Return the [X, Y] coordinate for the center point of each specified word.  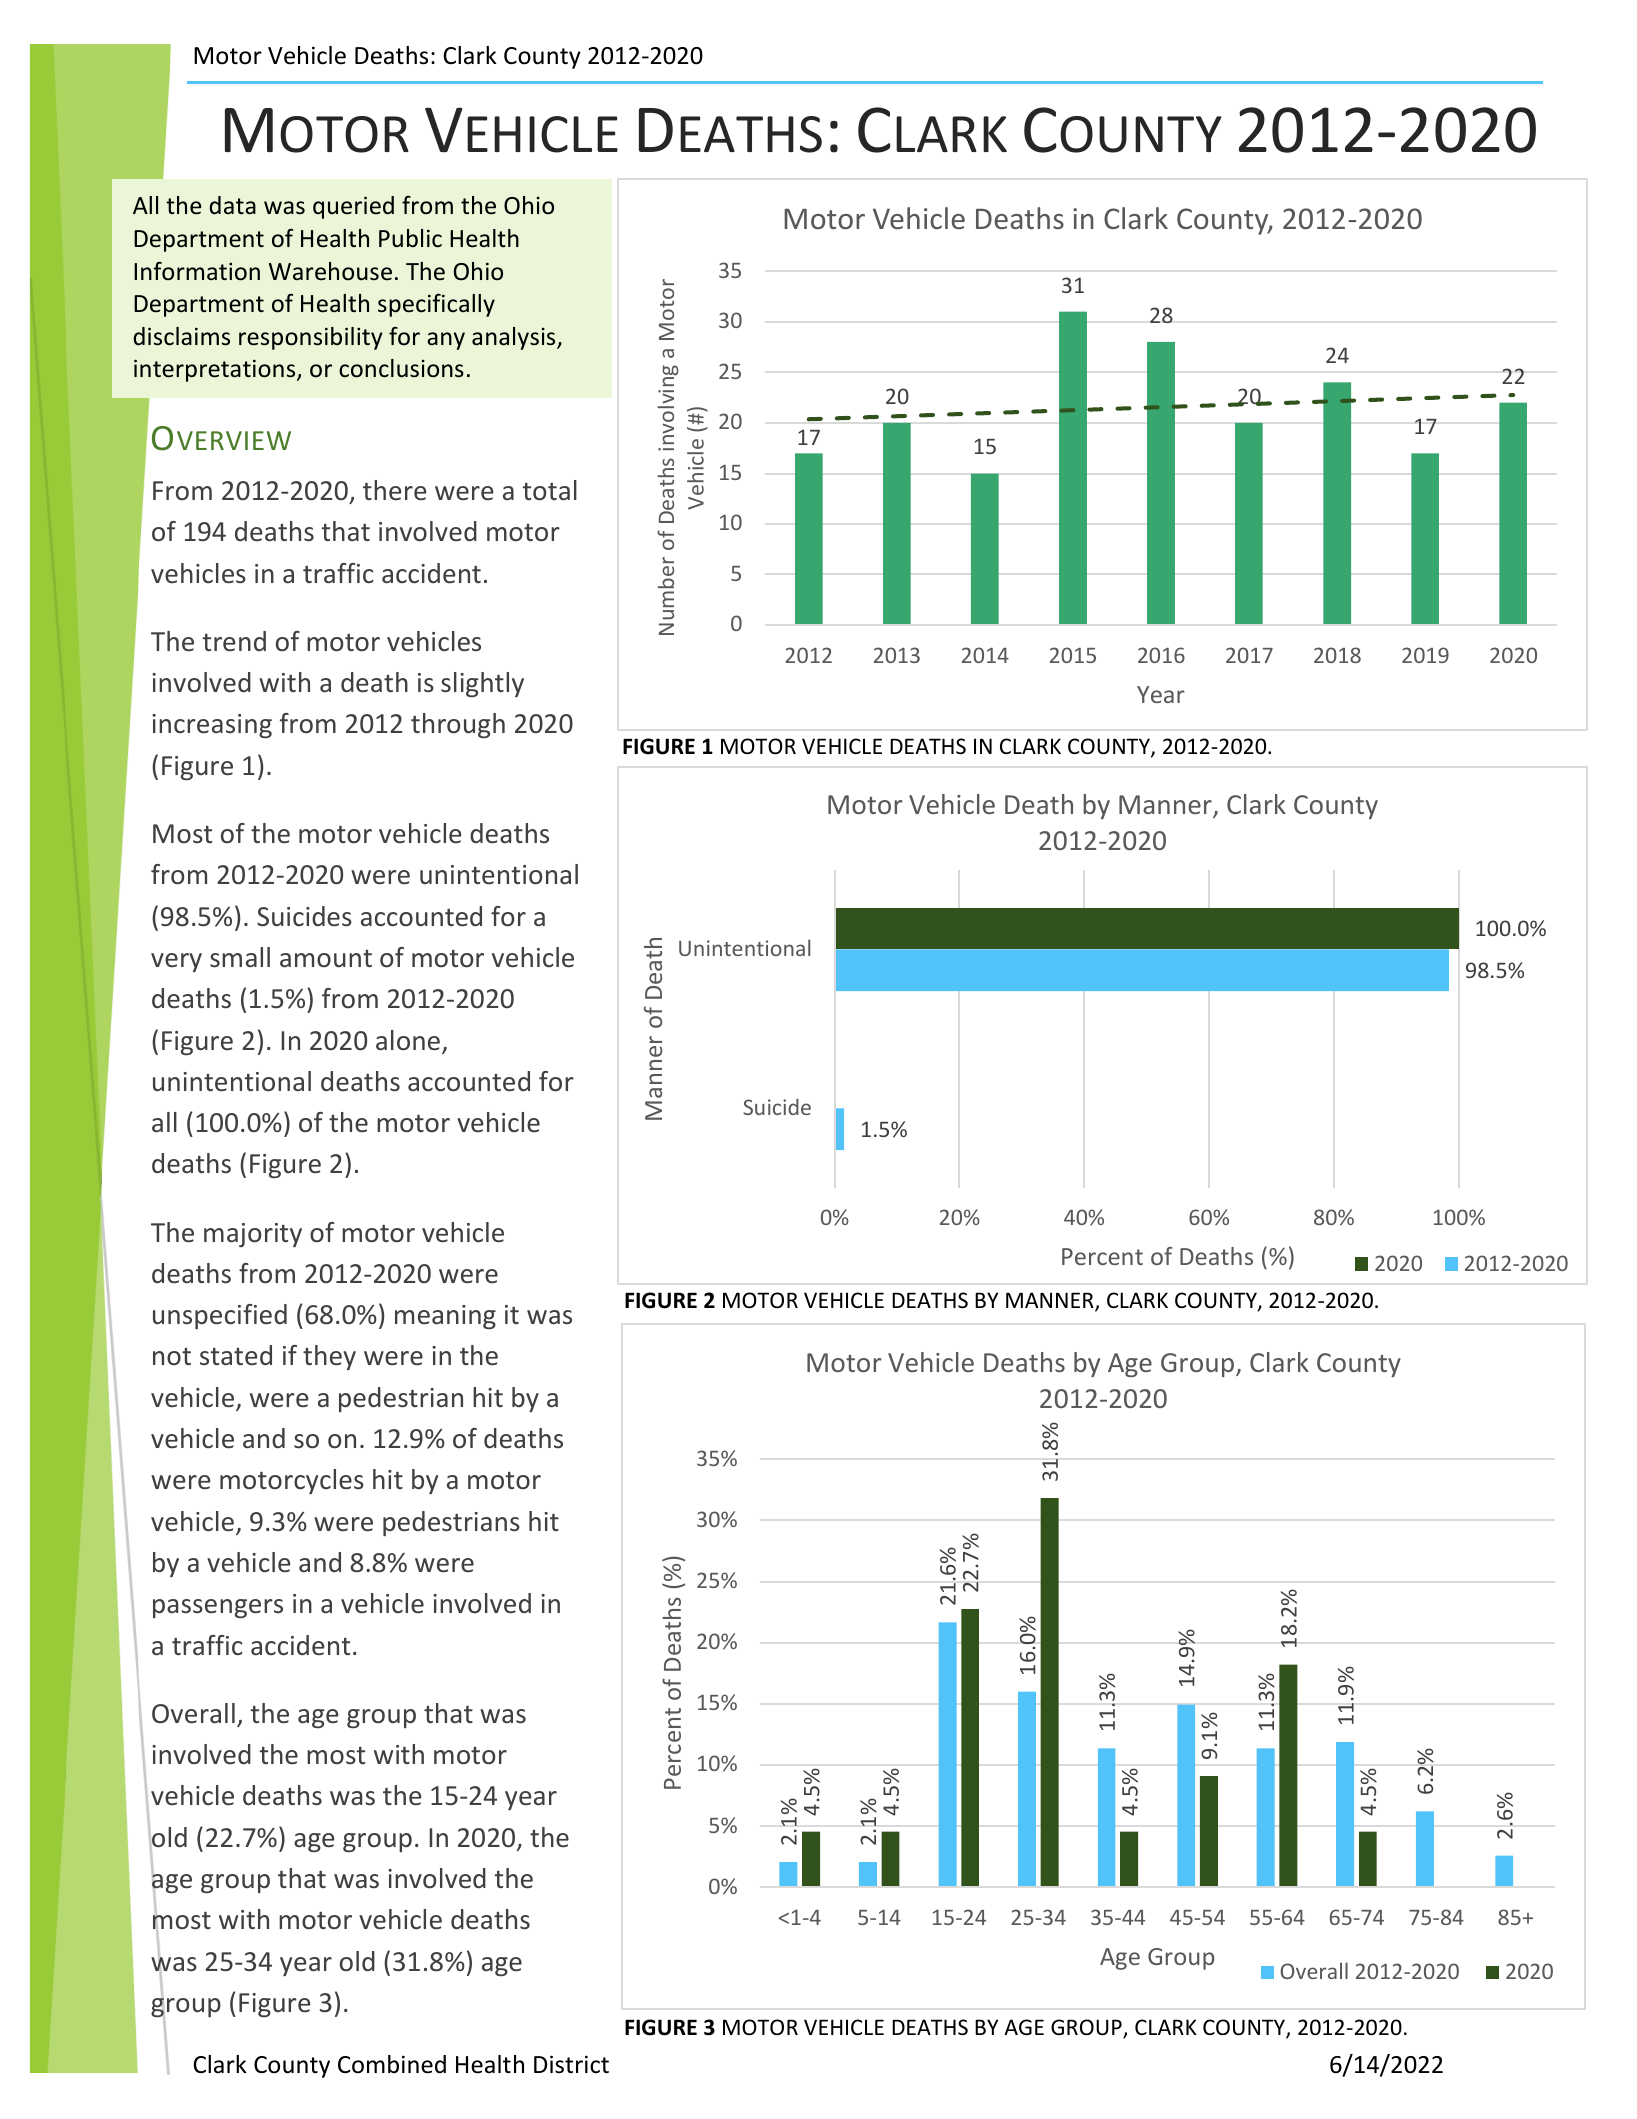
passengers [218, 1609]
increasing [212, 726]
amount [326, 959]
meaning [445, 1317]
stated [236, 1355]
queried [353, 207]
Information [197, 271]
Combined [392, 2064]
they [329, 1357]
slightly [482, 684]
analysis [515, 338]
